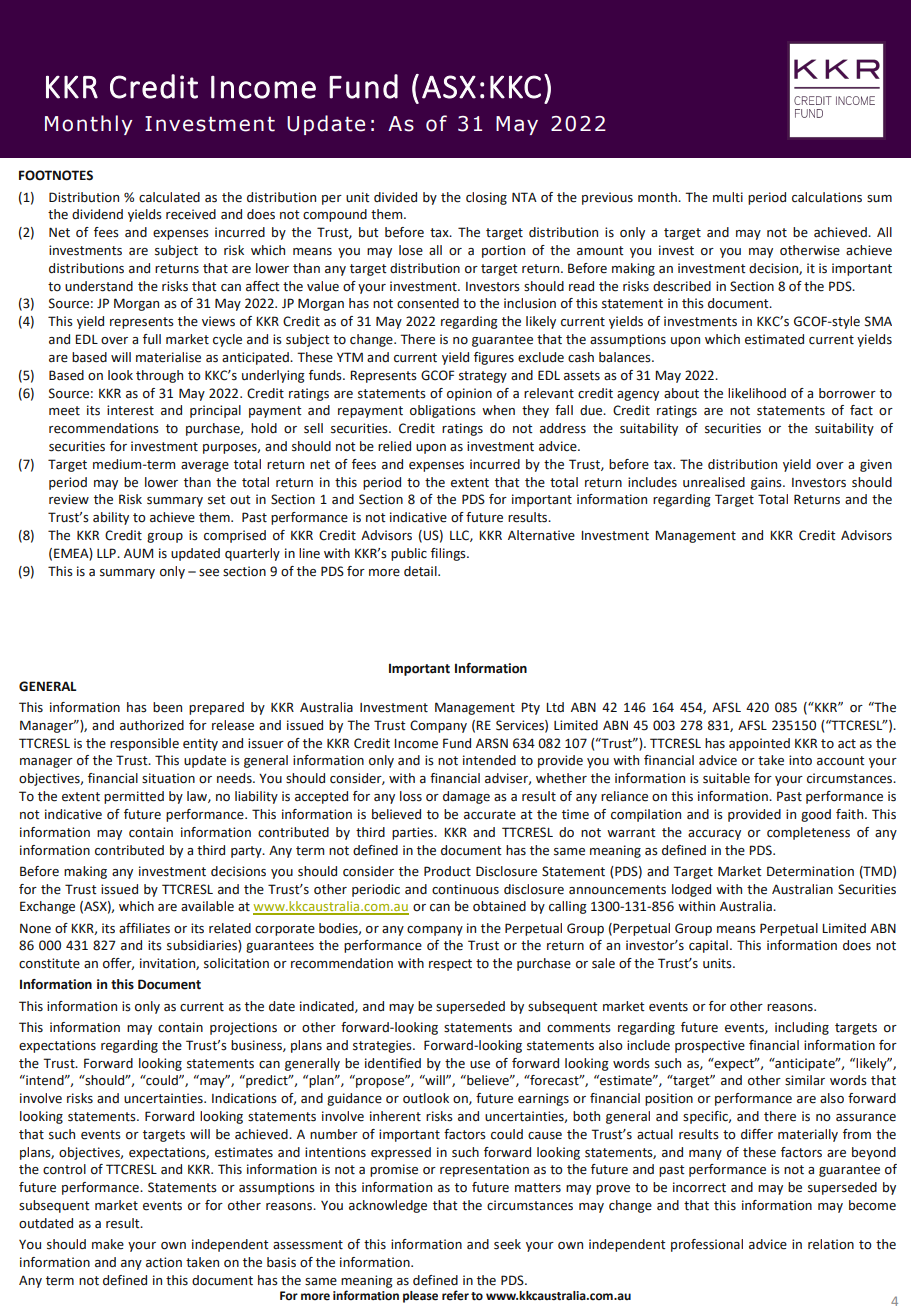 The width and height of the screenshot is (911, 1316). What do you see at coordinates (169, 197) in the screenshot?
I see `calculated` at bounding box center [169, 197].
